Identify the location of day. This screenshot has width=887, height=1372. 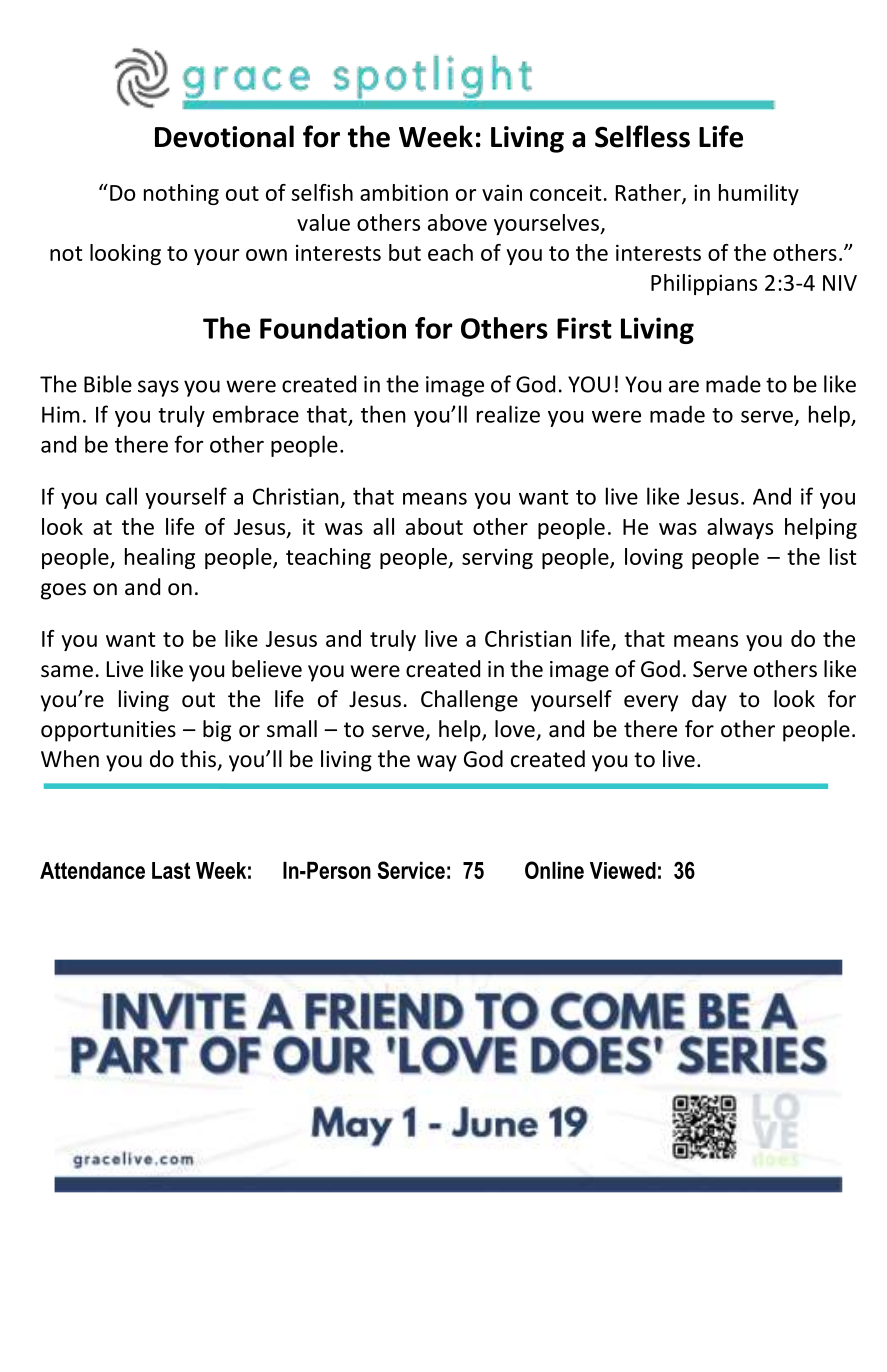
(709, 701).
